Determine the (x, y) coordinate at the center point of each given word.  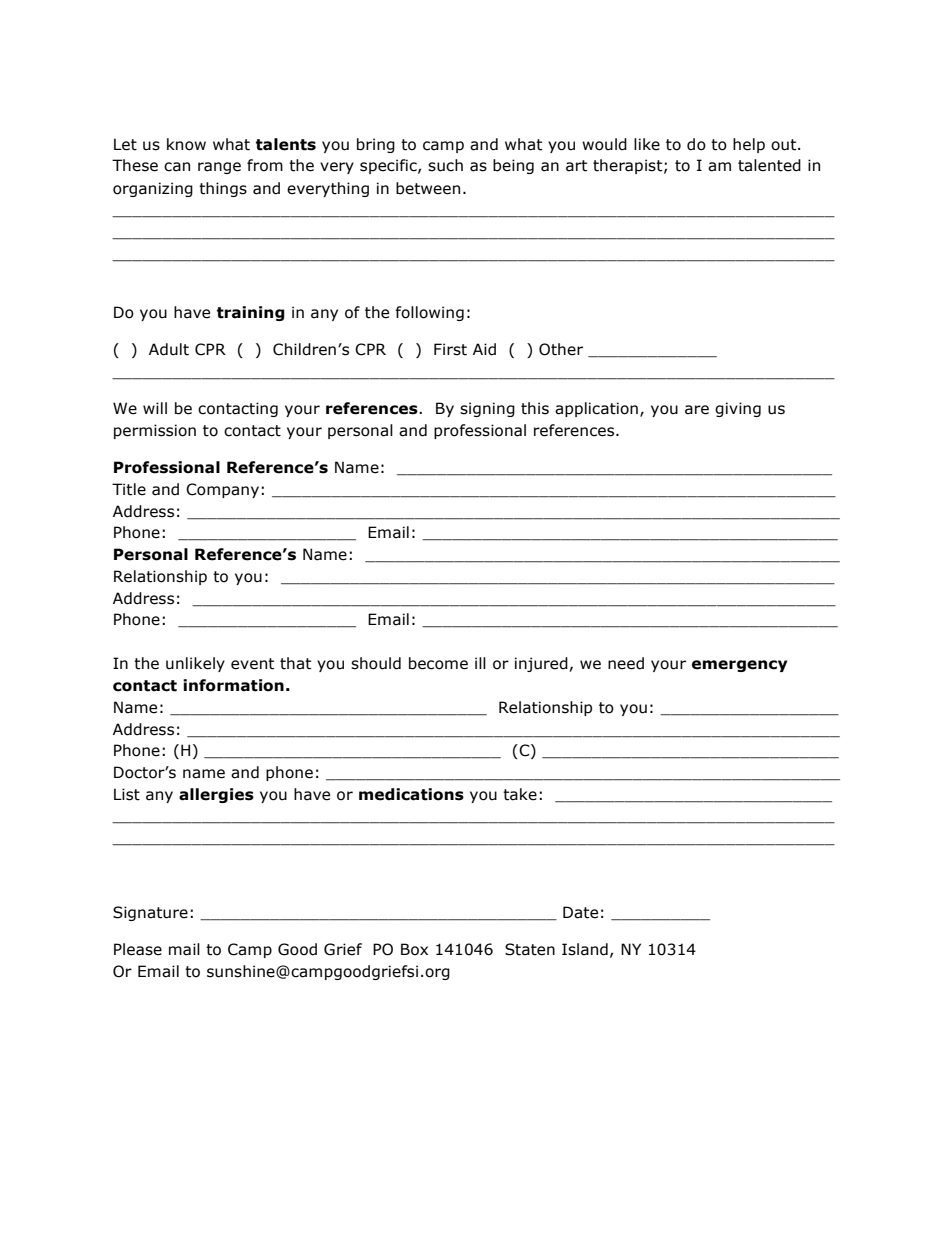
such (445, 165)
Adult (169, 349)
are (697, 410)
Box (414, 949)
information (233, 685)
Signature (150, 913)
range (219, 168)
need (626, 663)
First (450, 349)
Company (222, 490)
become (438, 663)
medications (411, 794)
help (749, 145)
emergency (739, 666)
